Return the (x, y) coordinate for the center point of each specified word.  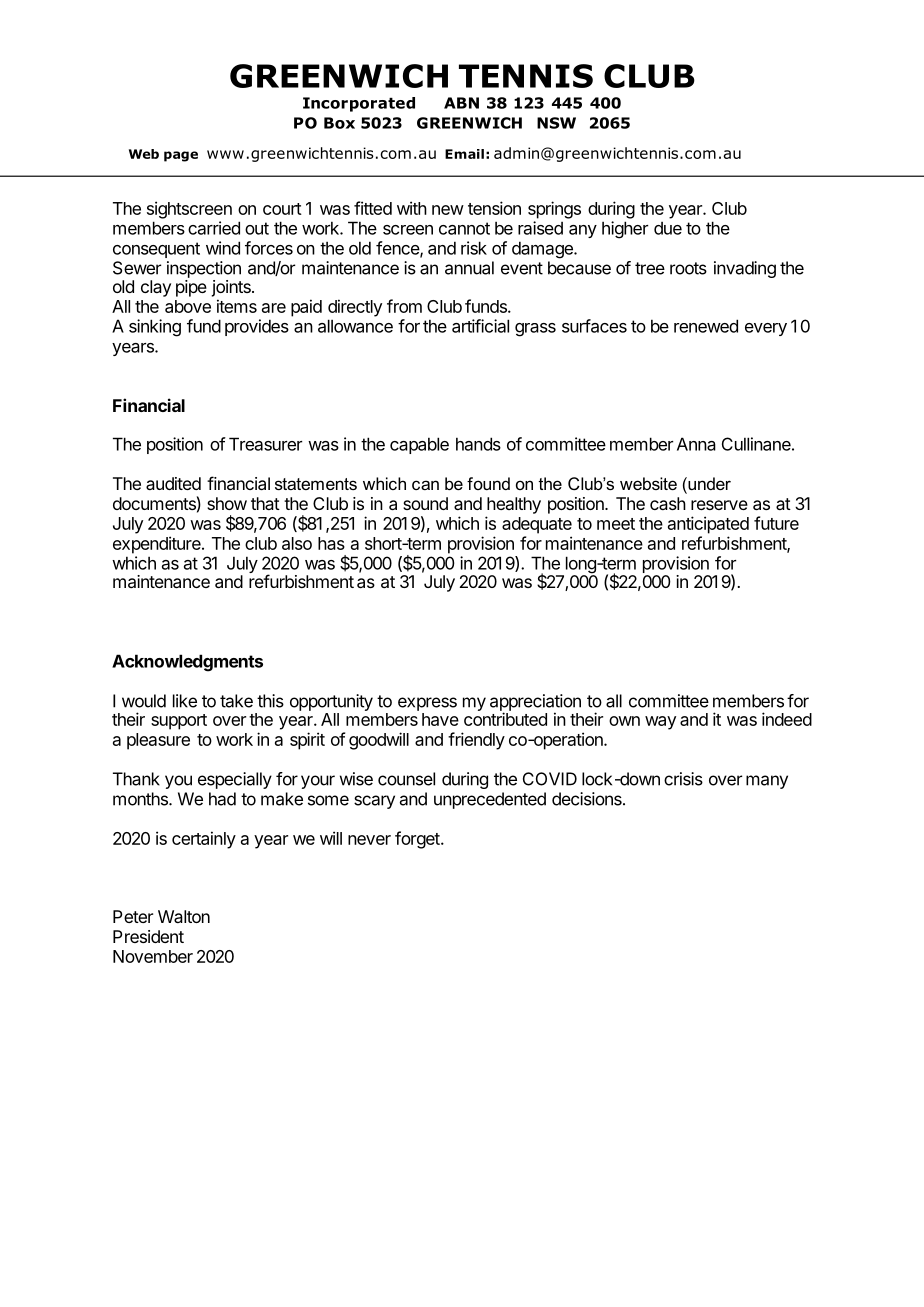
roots (688, 268)
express (427, 704)
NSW (556, 123)
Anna (696, 444)
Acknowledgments (187, 663)
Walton (184, 916)
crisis (683, 779)
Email (464, 154)
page (181, 156)
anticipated (708, 525)
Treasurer (265, 444)
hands (478, 444)
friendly (476, 741)
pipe (191, 288)
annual (469, 268)
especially (235, 780)
